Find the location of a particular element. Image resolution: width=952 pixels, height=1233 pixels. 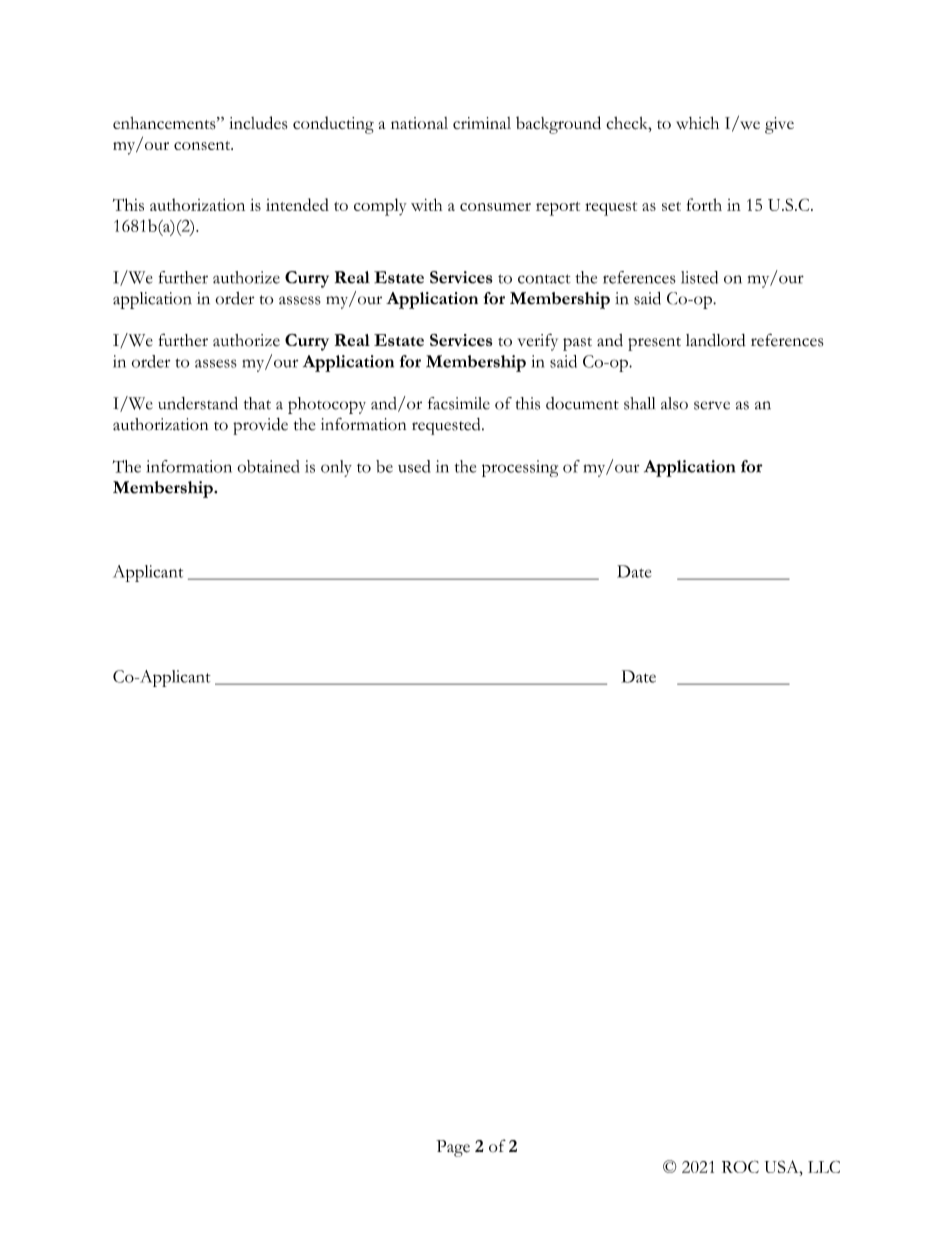

criminal is located at coordinates (482, 123).
